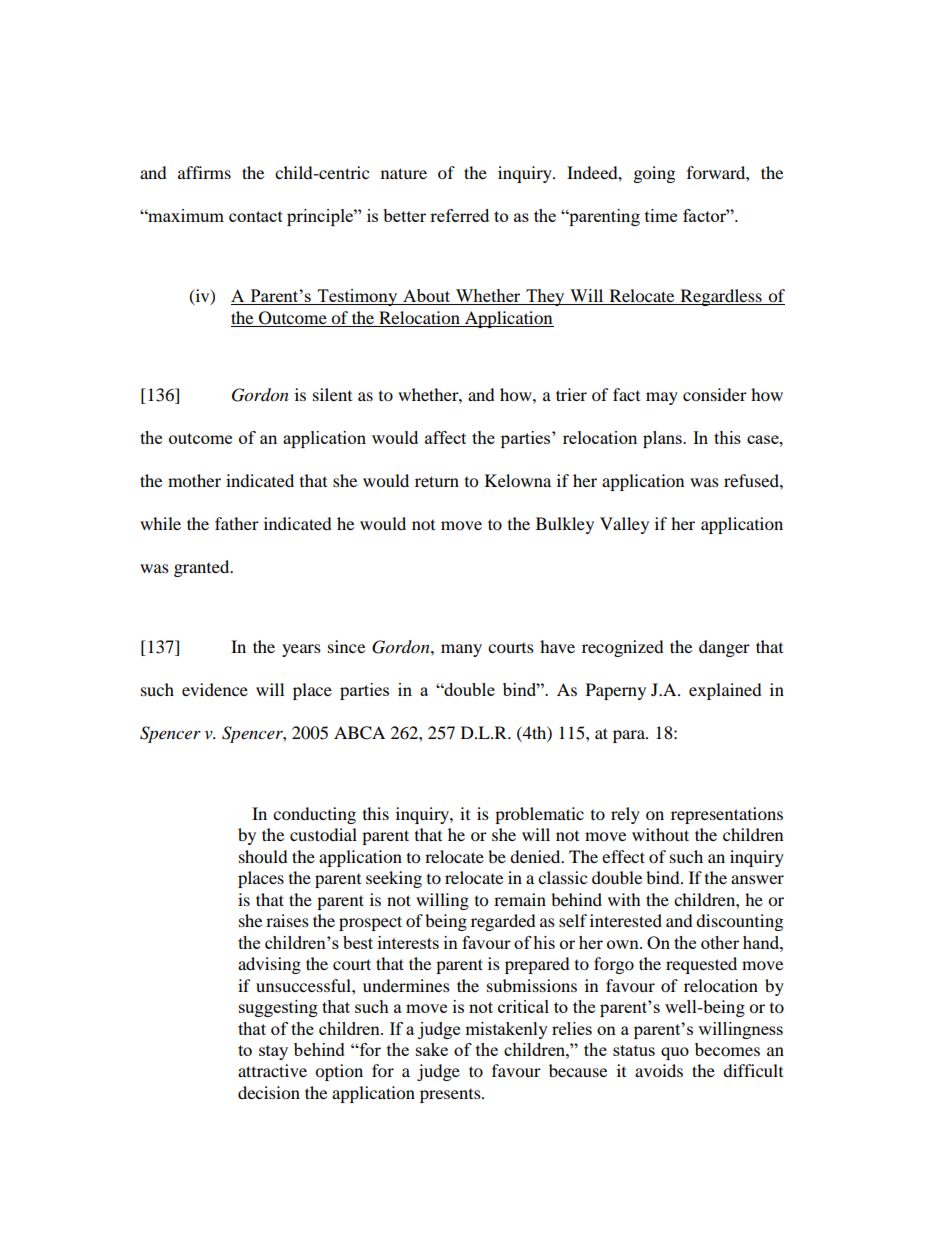 This screenshot has width=952, height=1233. I want to click on time, so click(661, 215).
